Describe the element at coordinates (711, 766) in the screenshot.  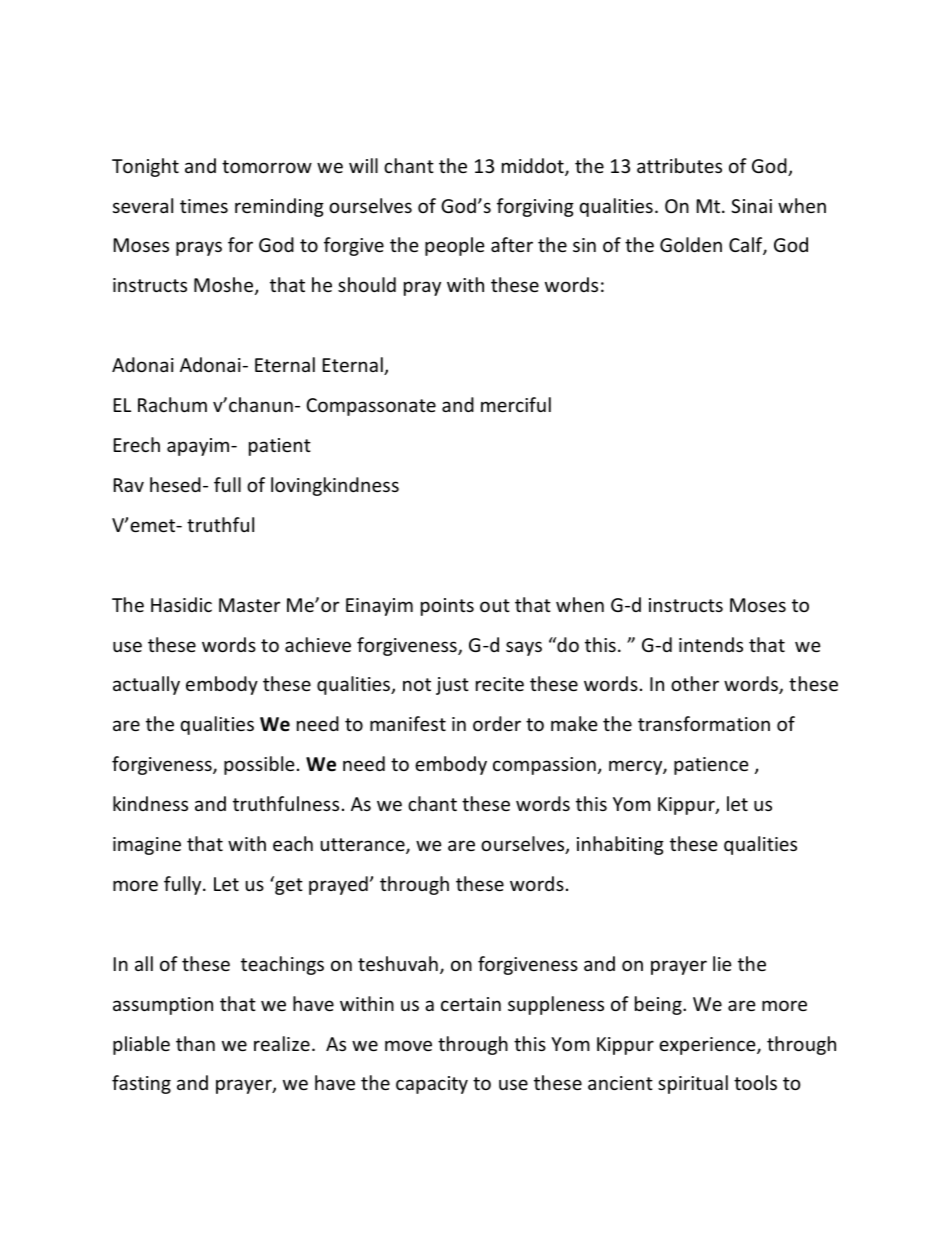
I see `patience` at that location.
